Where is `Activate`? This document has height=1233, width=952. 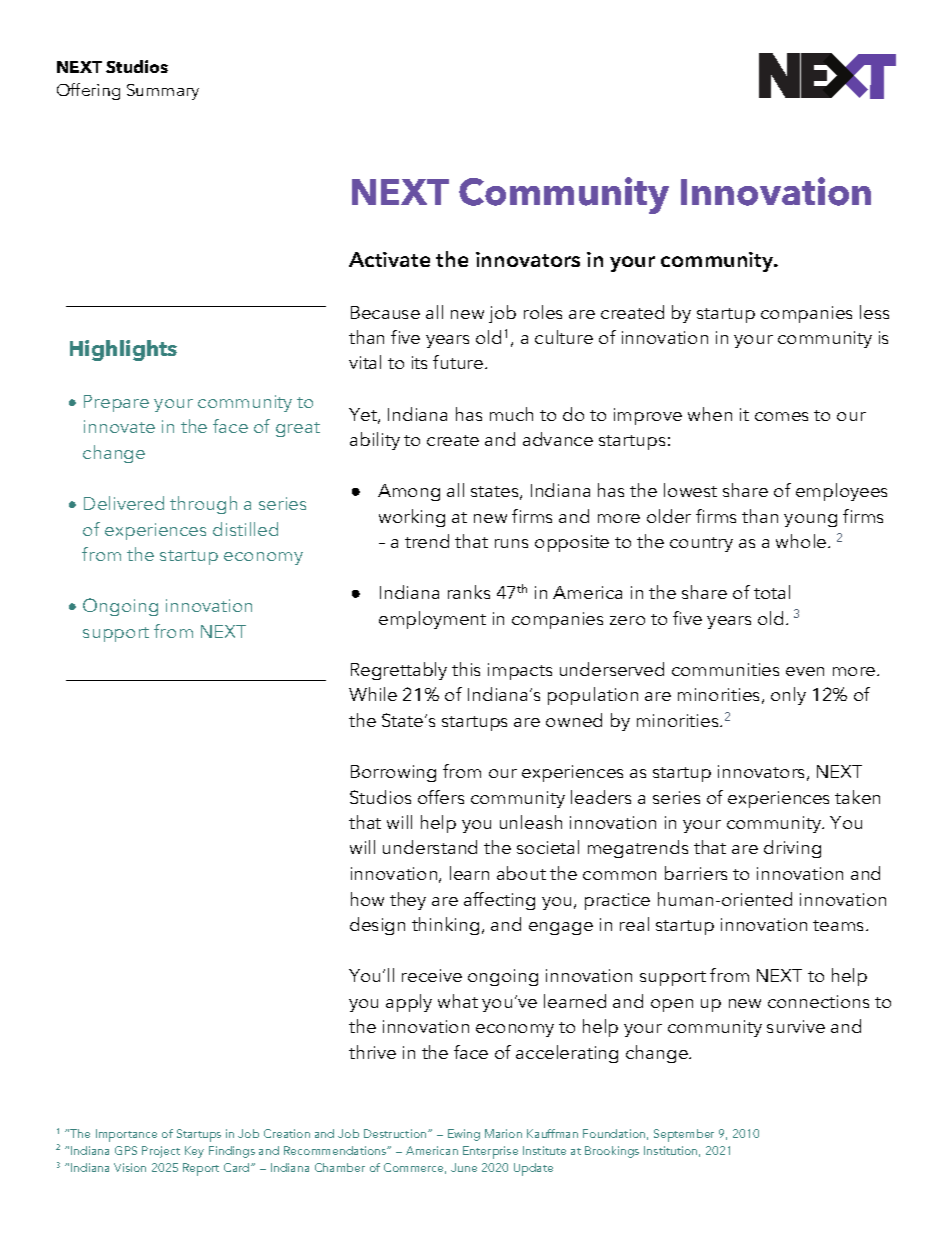 Activate is located at coordinates (389, 259).
